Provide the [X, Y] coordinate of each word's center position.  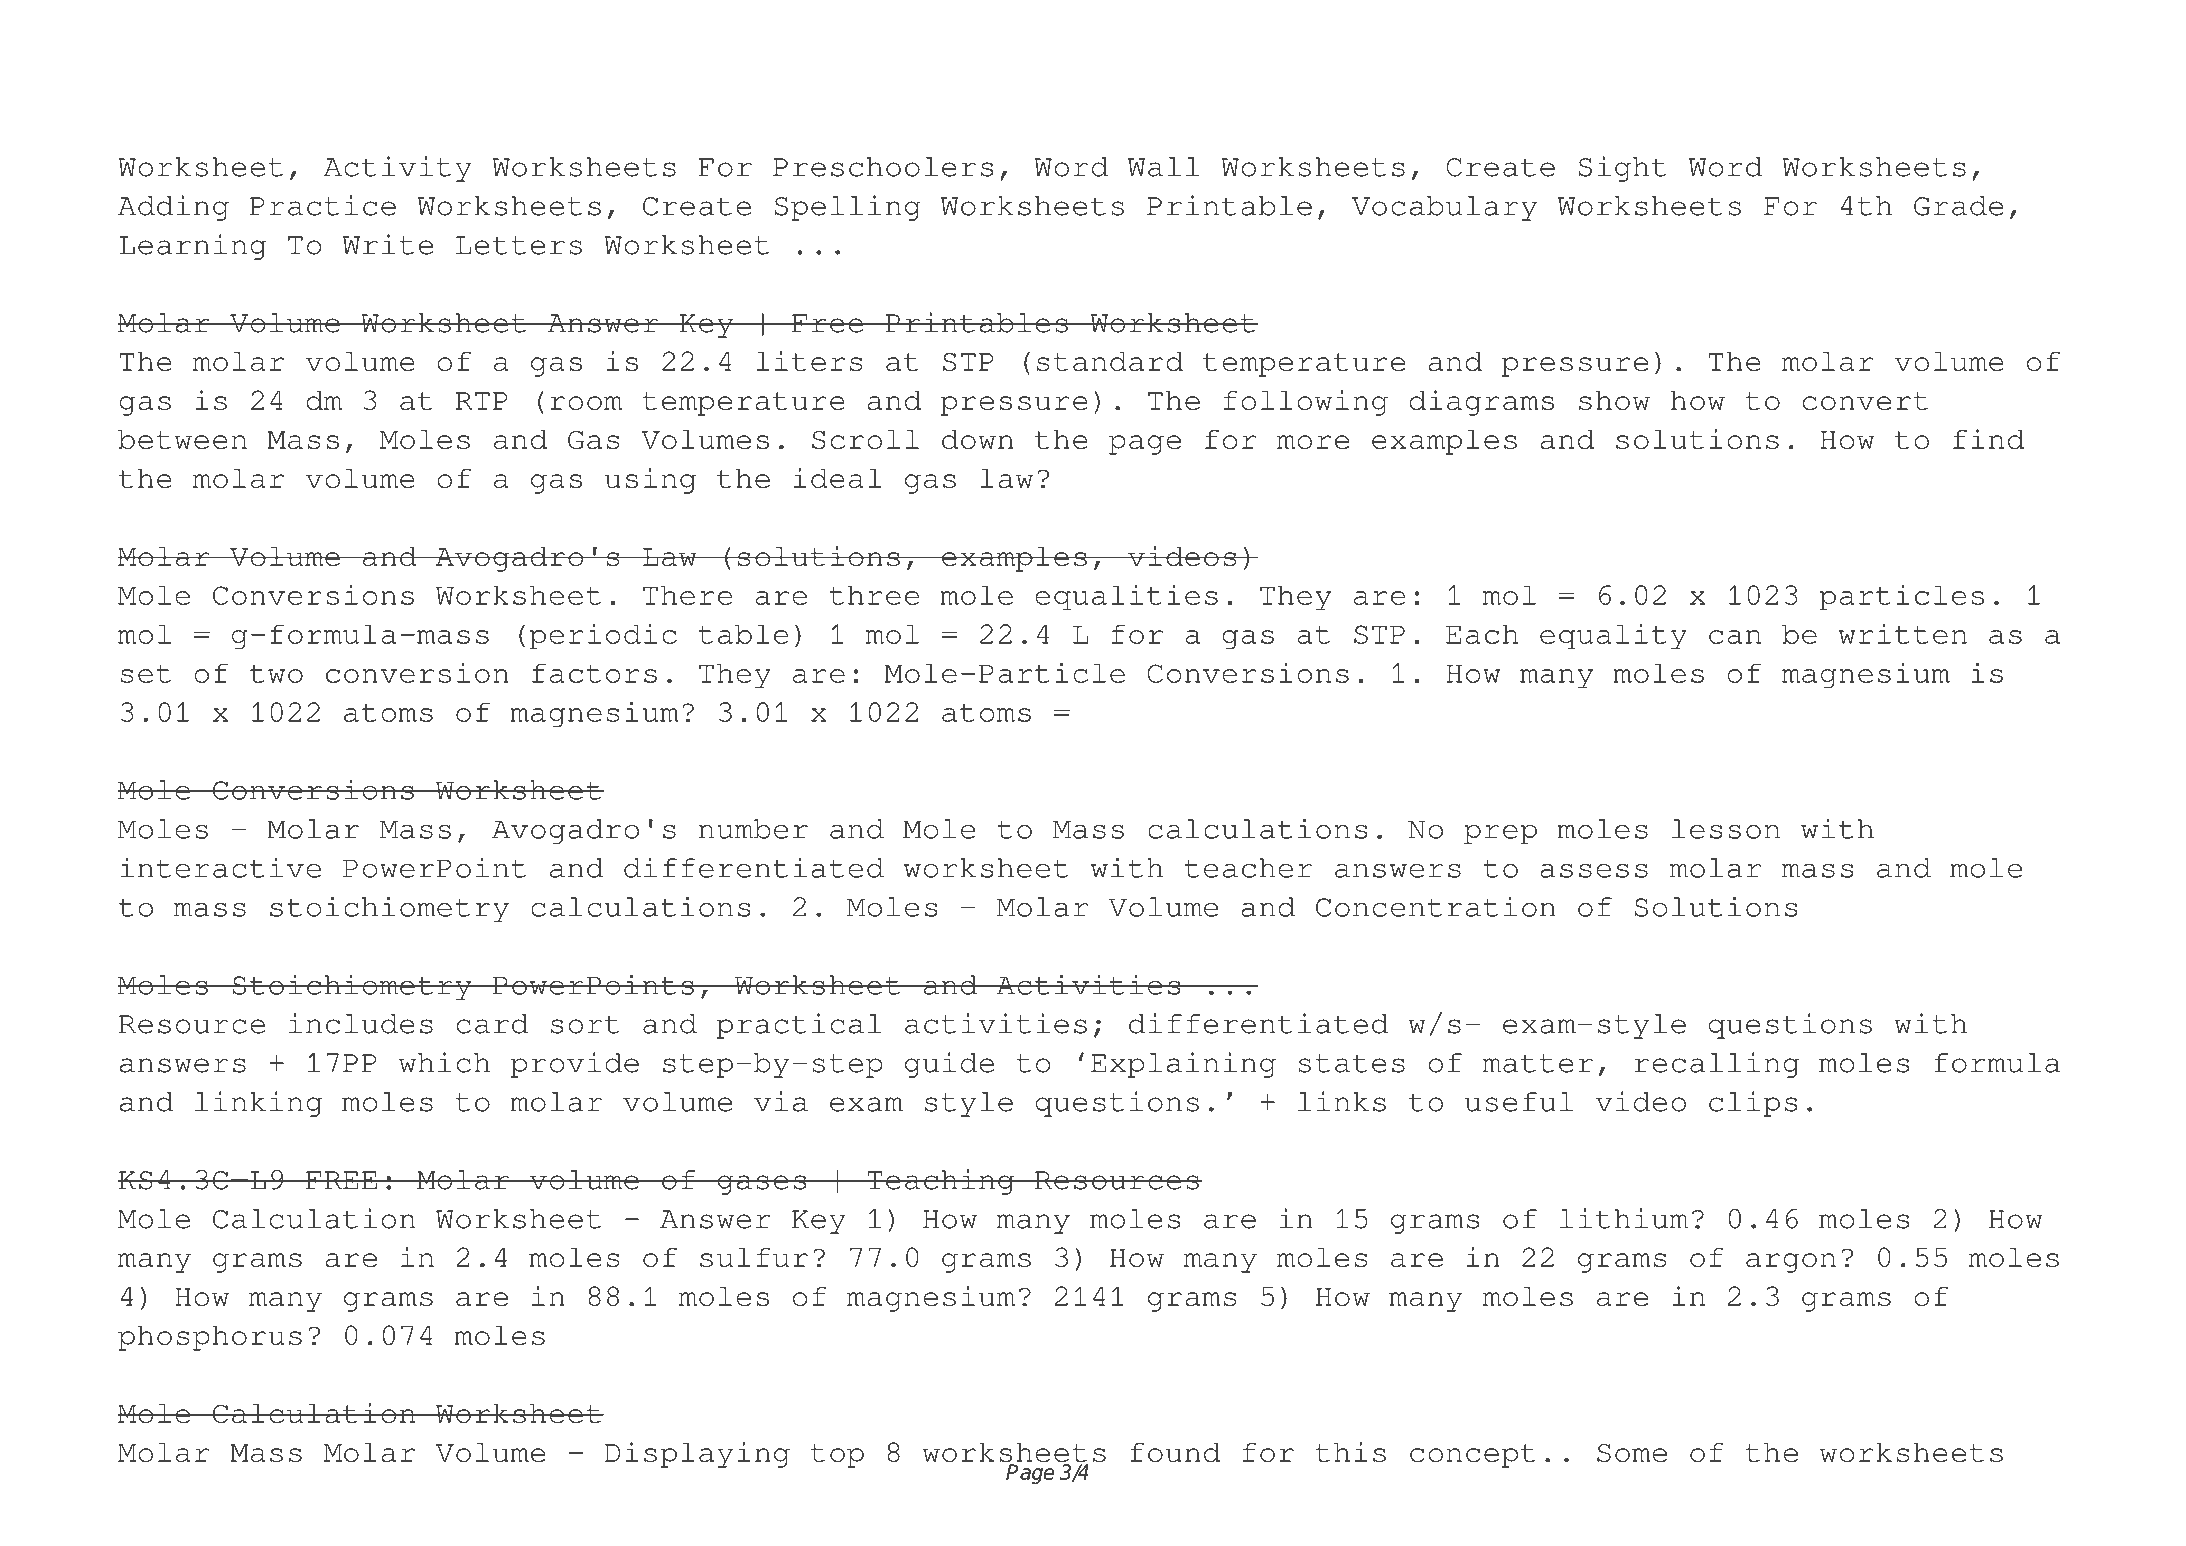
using [650, 481]
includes [361, 1023]
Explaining [1183, 1065]
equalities [1126, 598]
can [1735, 637]
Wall [1164, 167]
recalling [1716, 1065]
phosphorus [210, 1338]
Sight [1622, 169]
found [1175, 1453]
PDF [285, 63]
